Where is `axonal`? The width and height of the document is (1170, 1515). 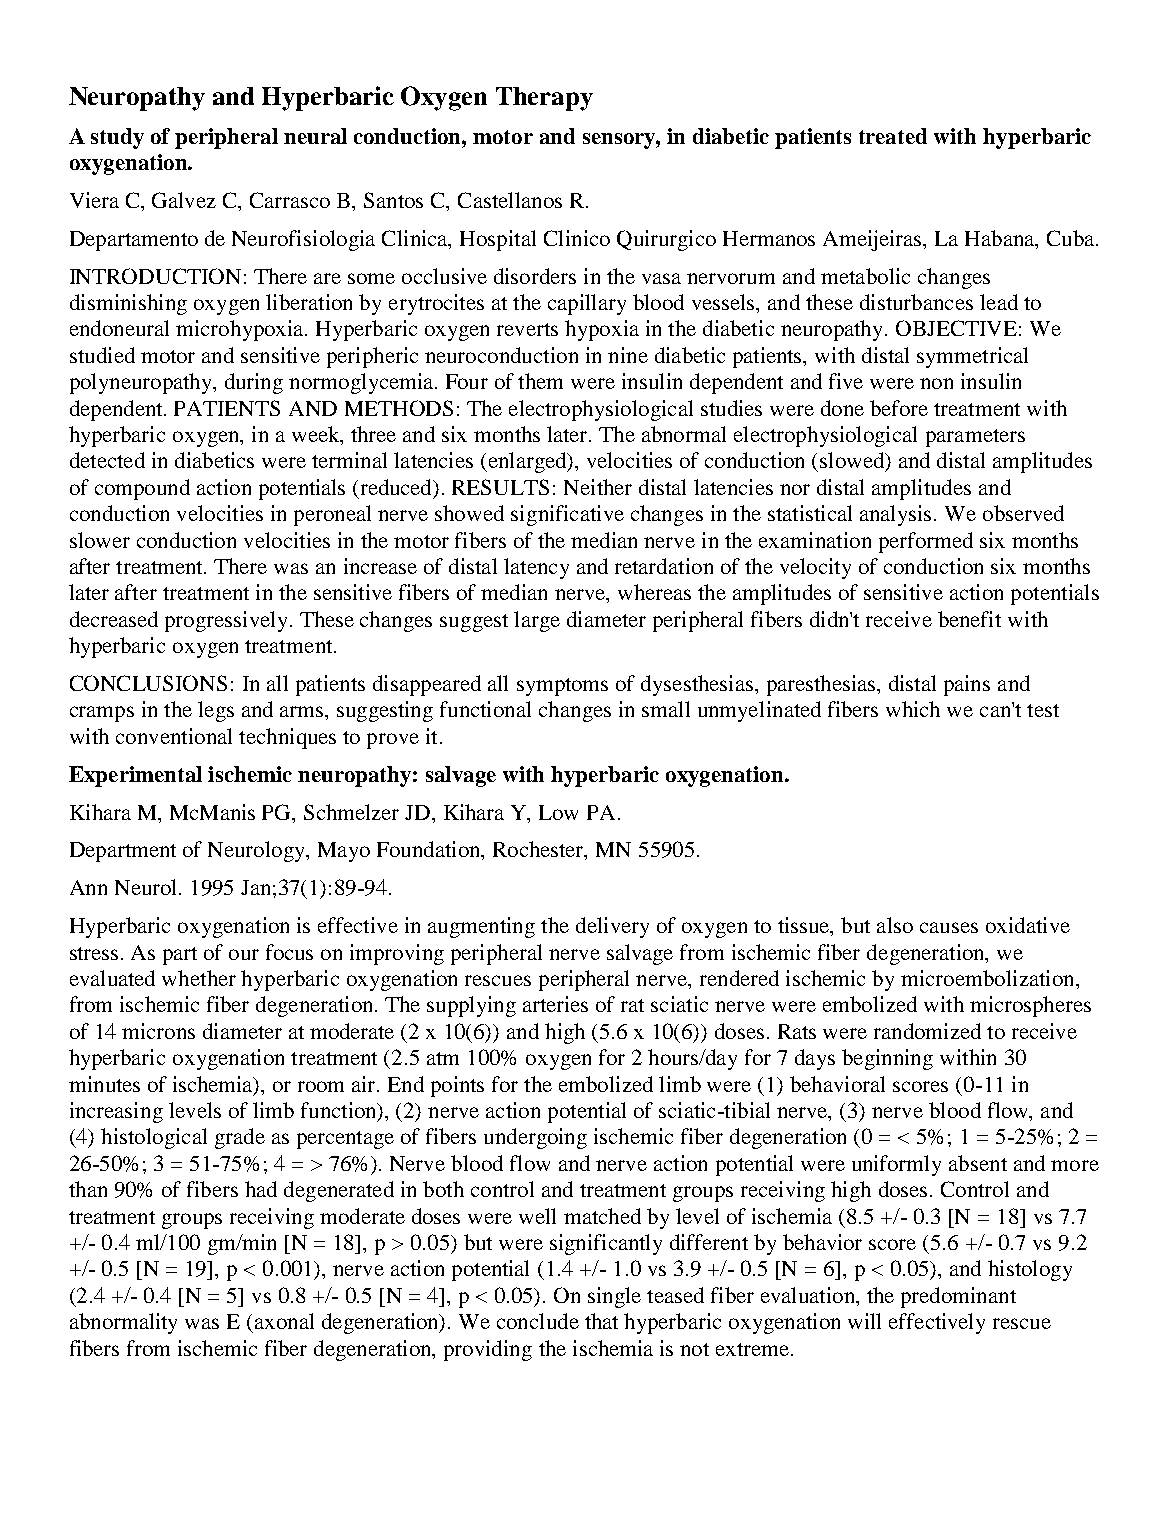 axonal is located at coordinates (284, 1321).
